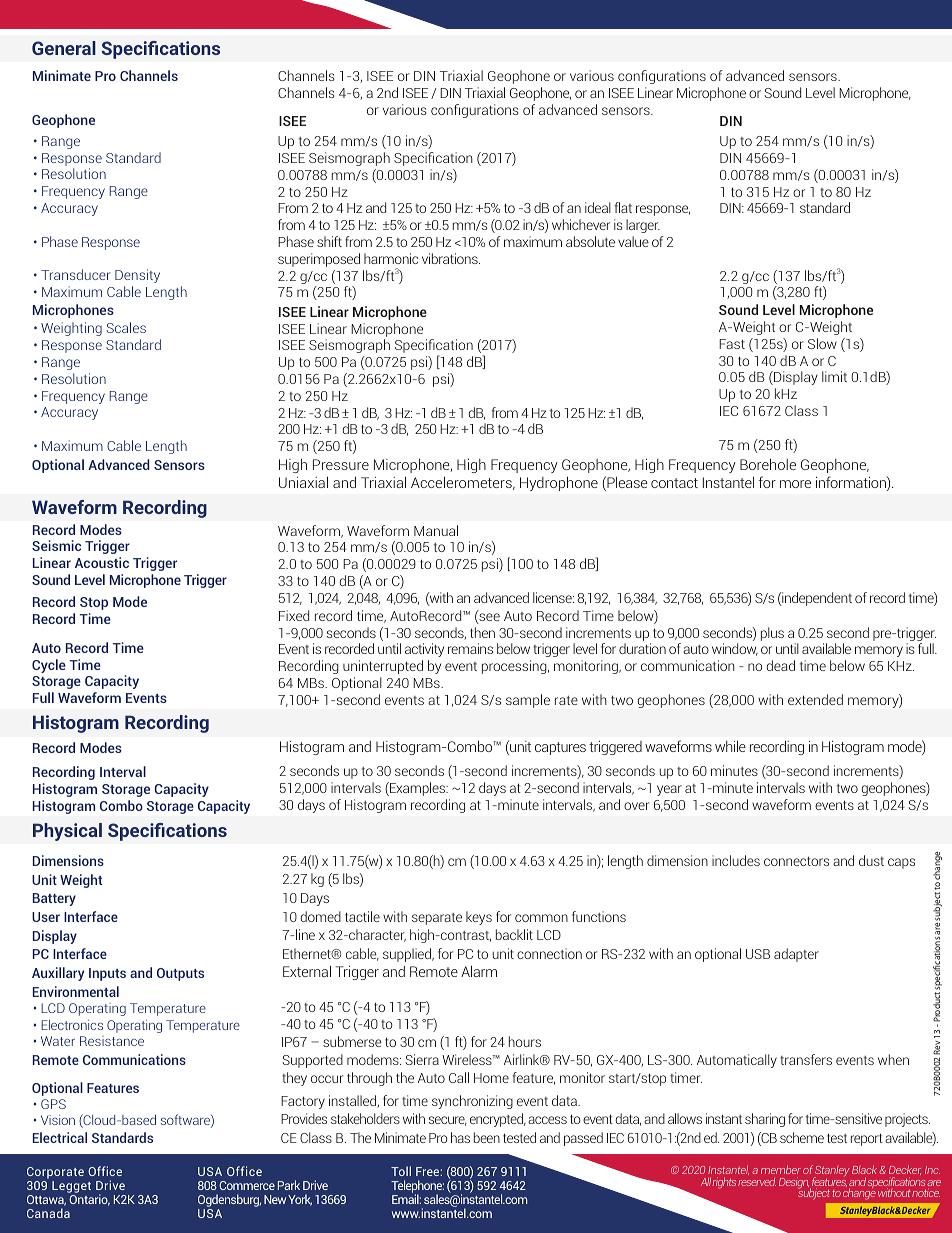  What do you see at coordinates (247, 1185) in the page?
I see `Commerce` at bounding box center [247, 1185].
